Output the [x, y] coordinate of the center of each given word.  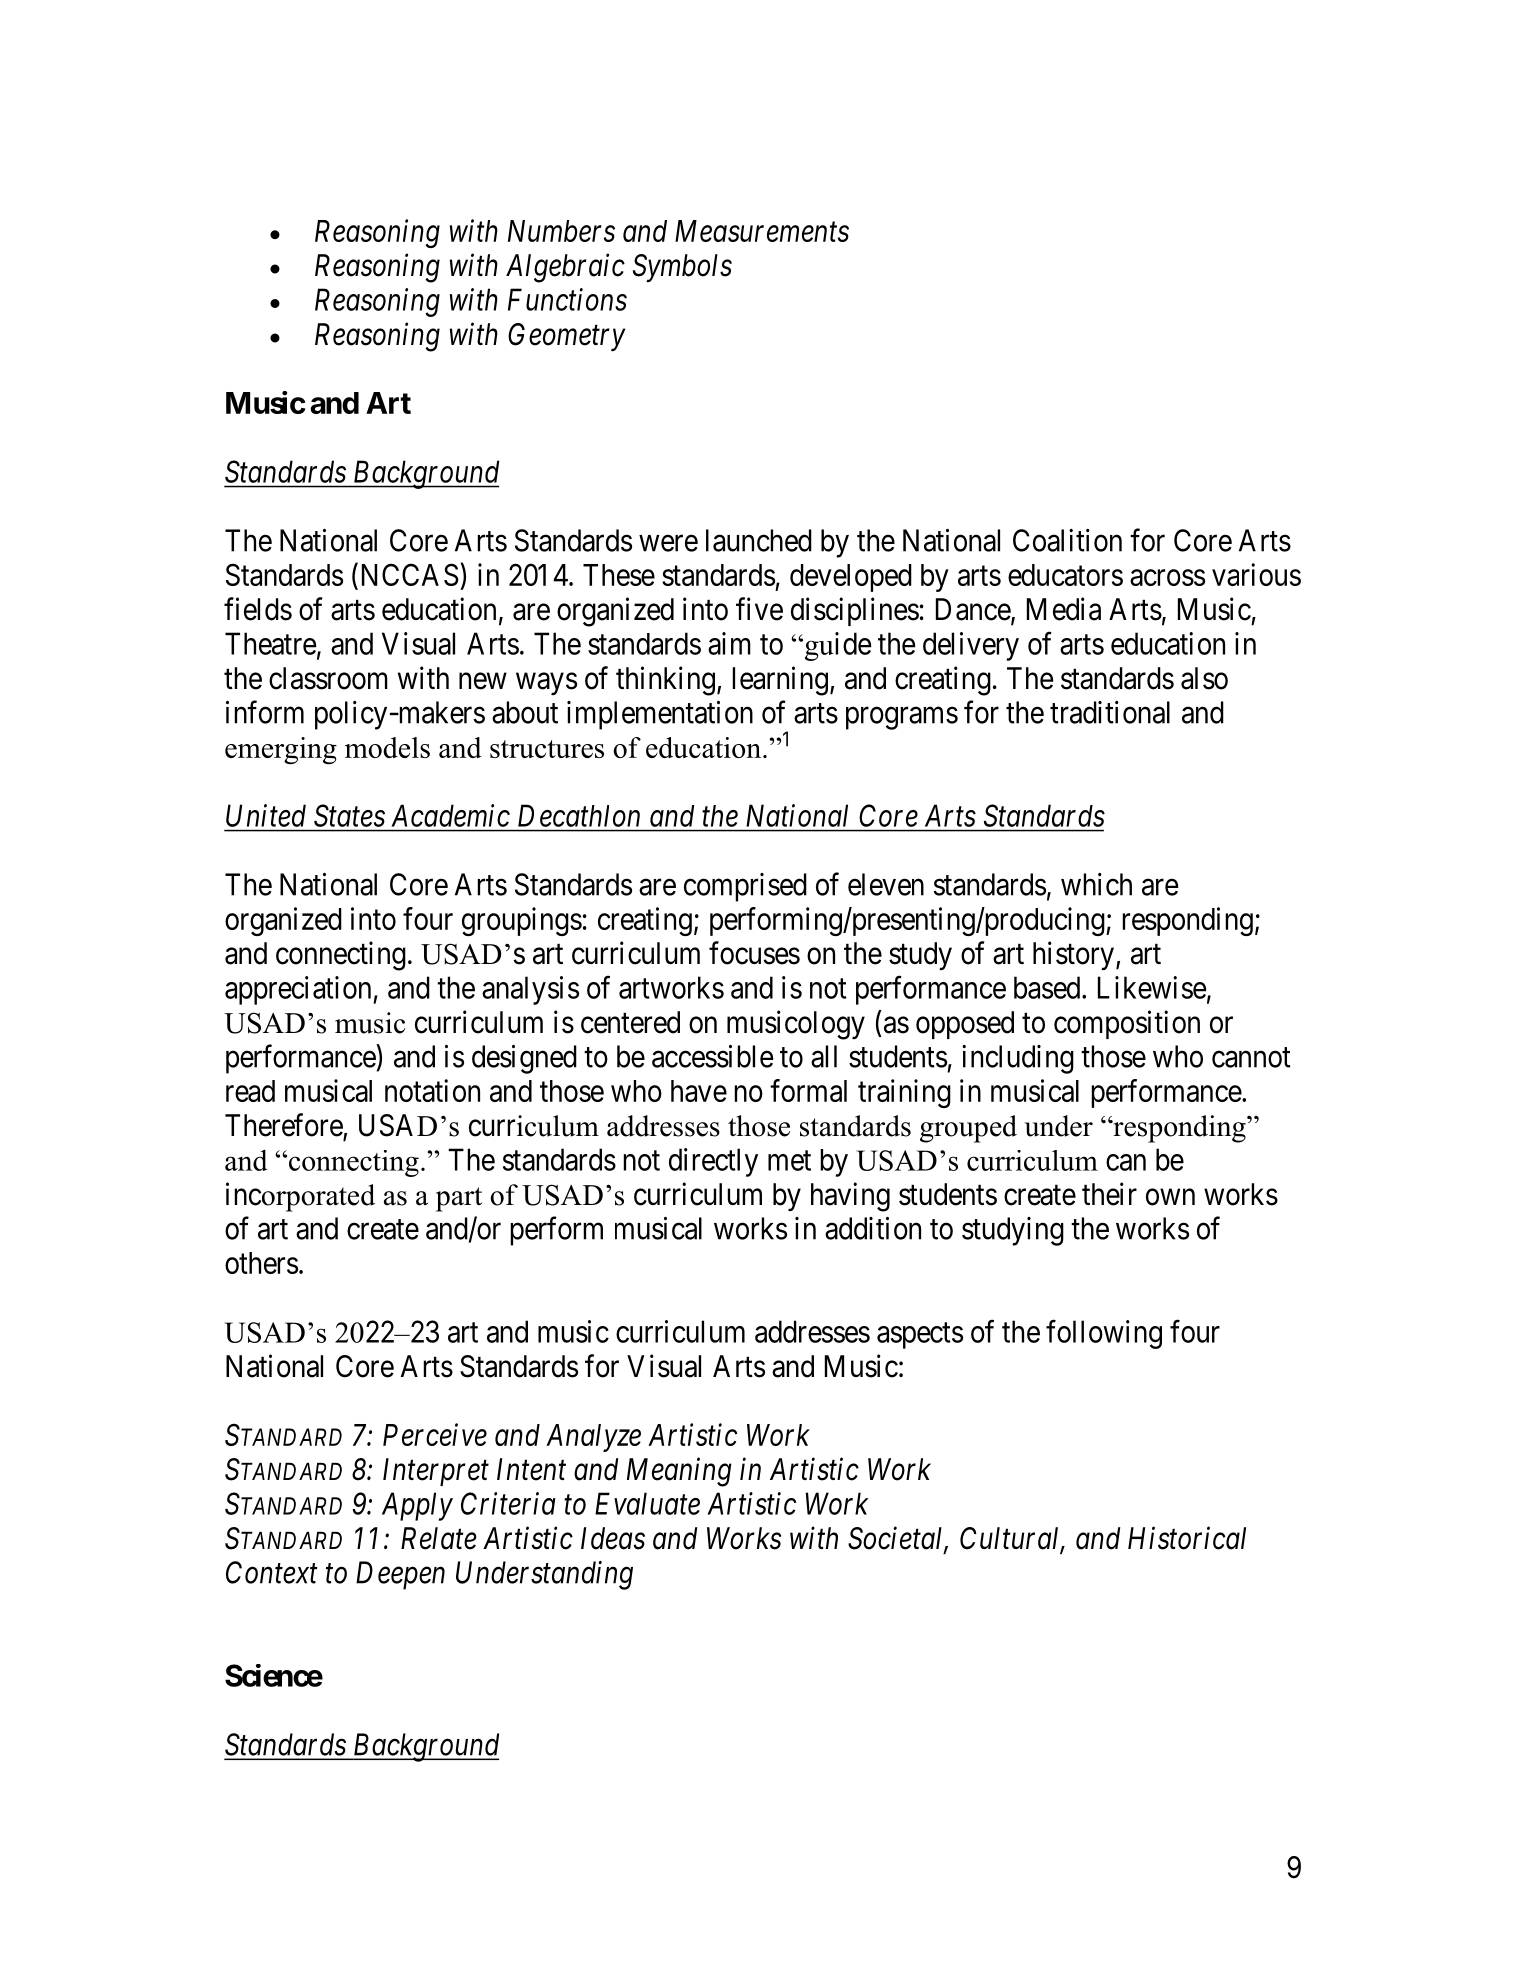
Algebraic [565, 268]
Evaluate [647, 1503]
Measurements [762, 231]
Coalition [1067, 540]
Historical [1187, 1538]
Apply [417, 1506]
